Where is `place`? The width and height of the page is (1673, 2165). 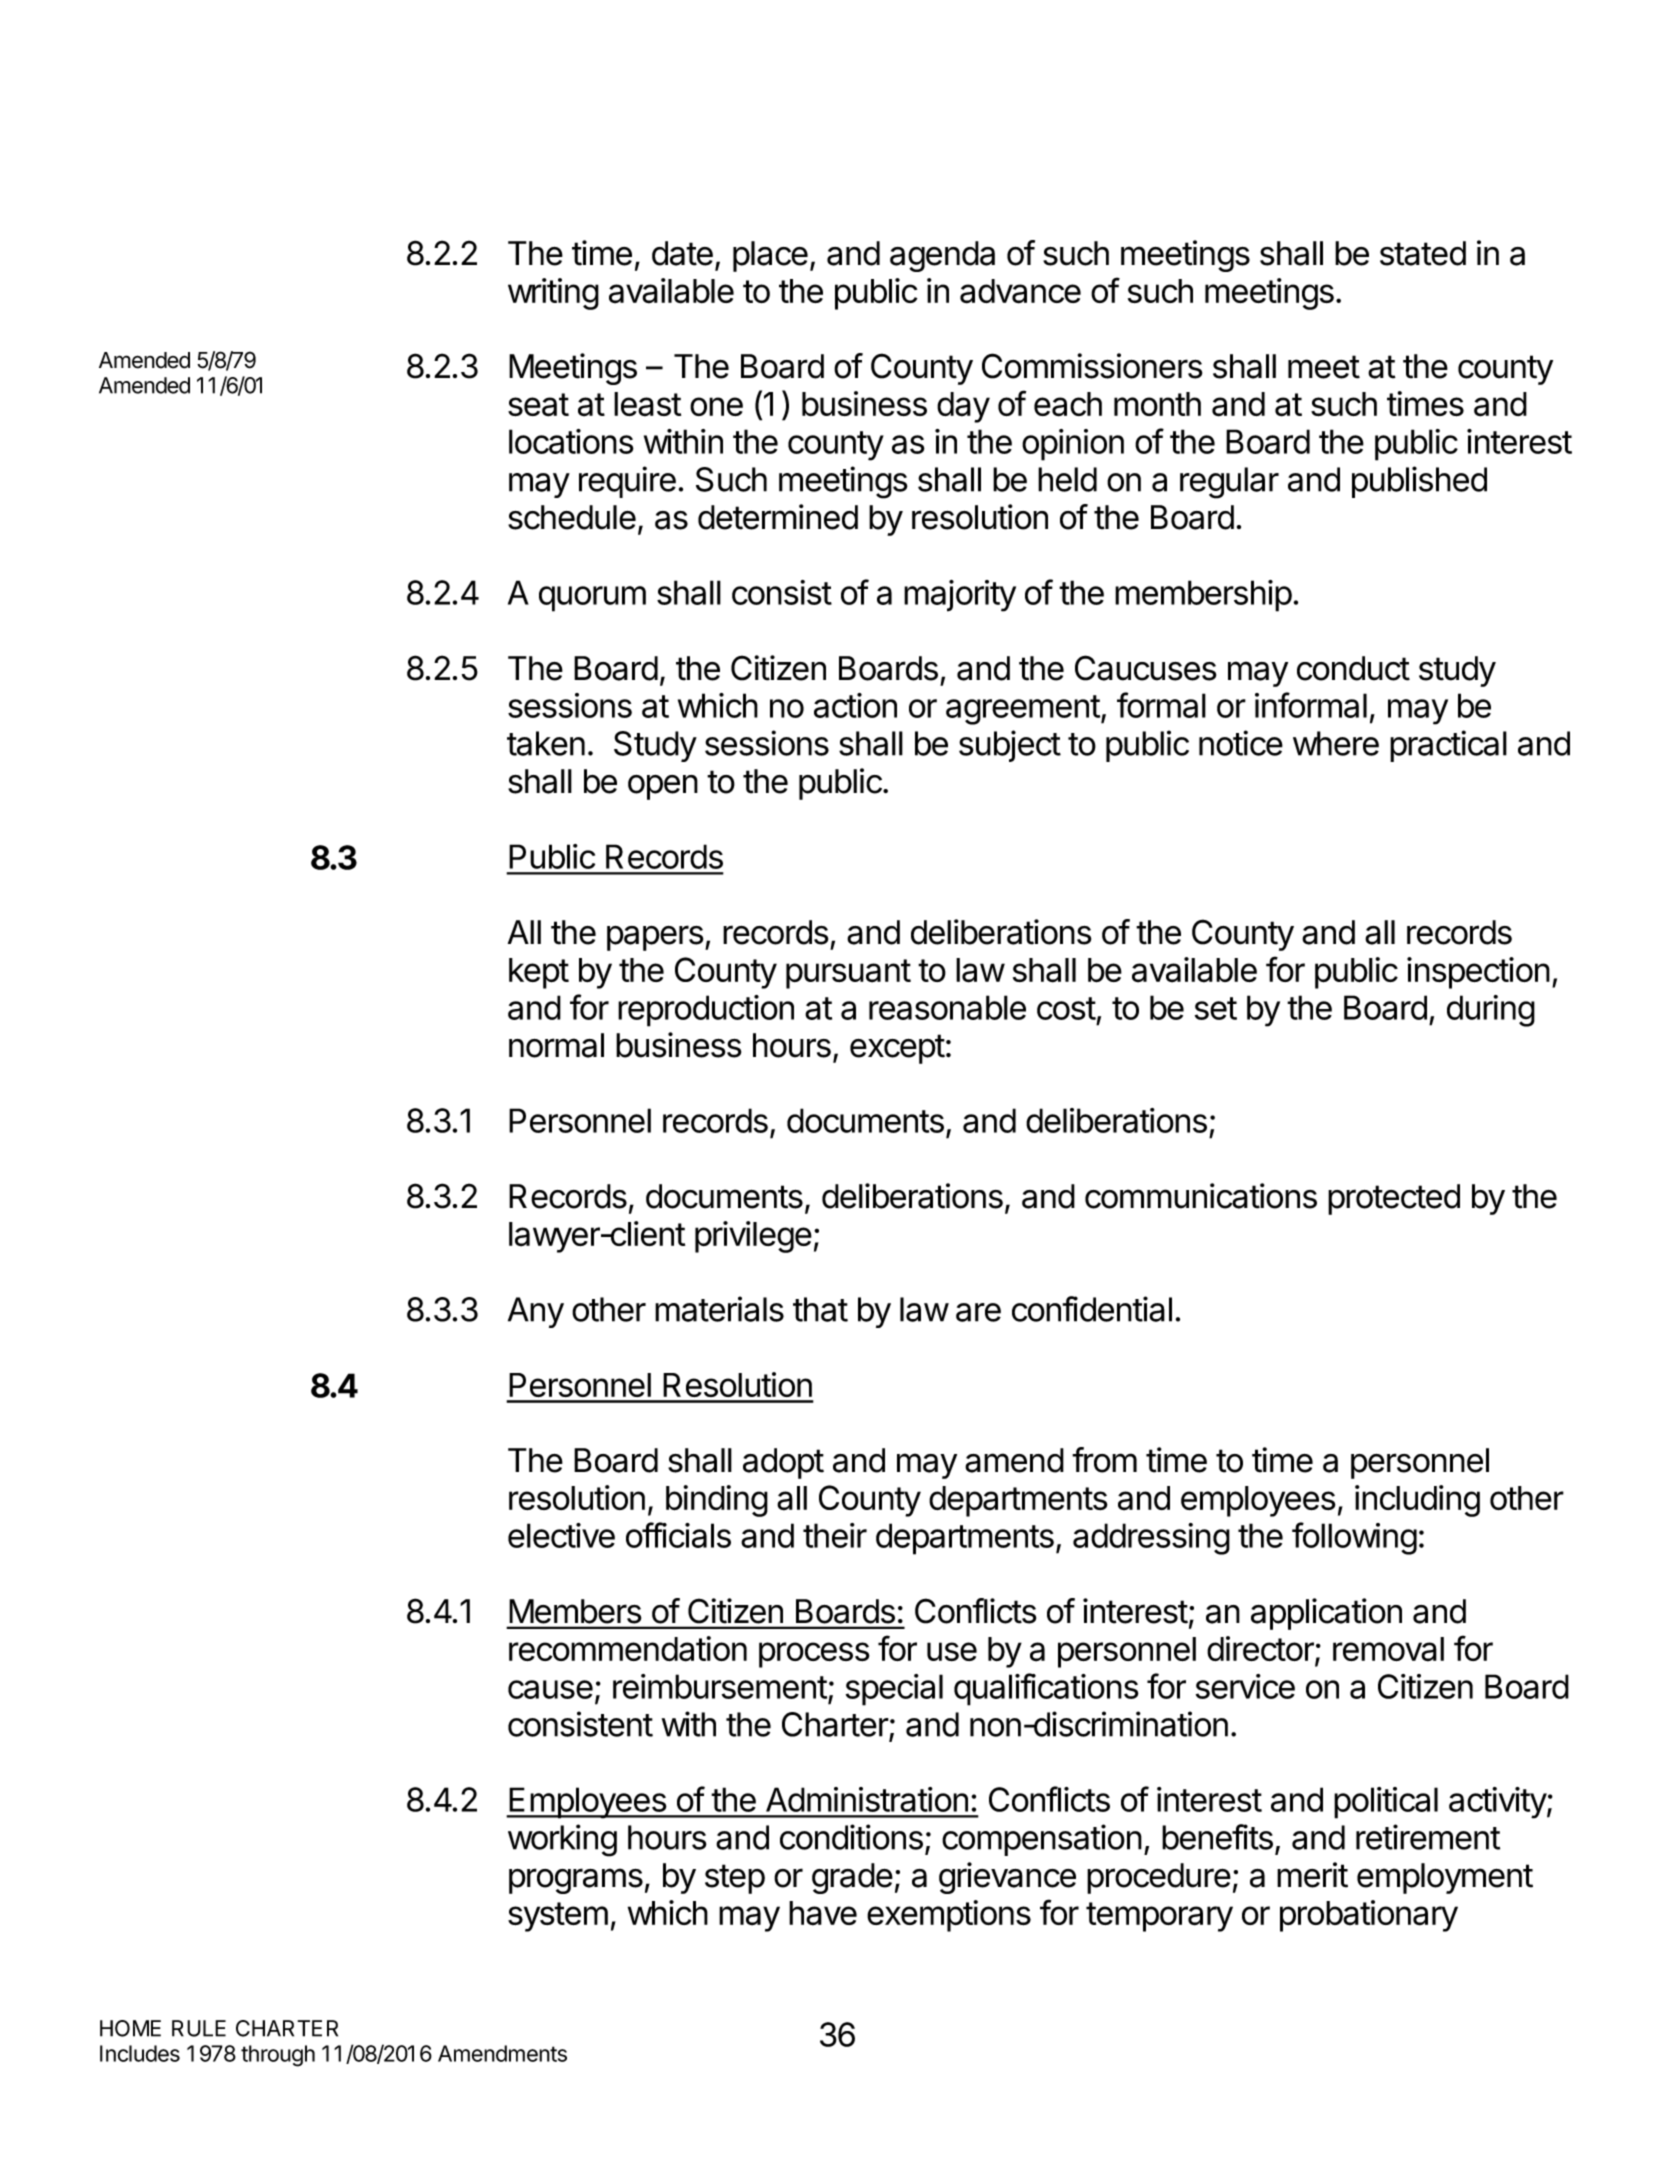
place is located at coordinates (770, 256).
